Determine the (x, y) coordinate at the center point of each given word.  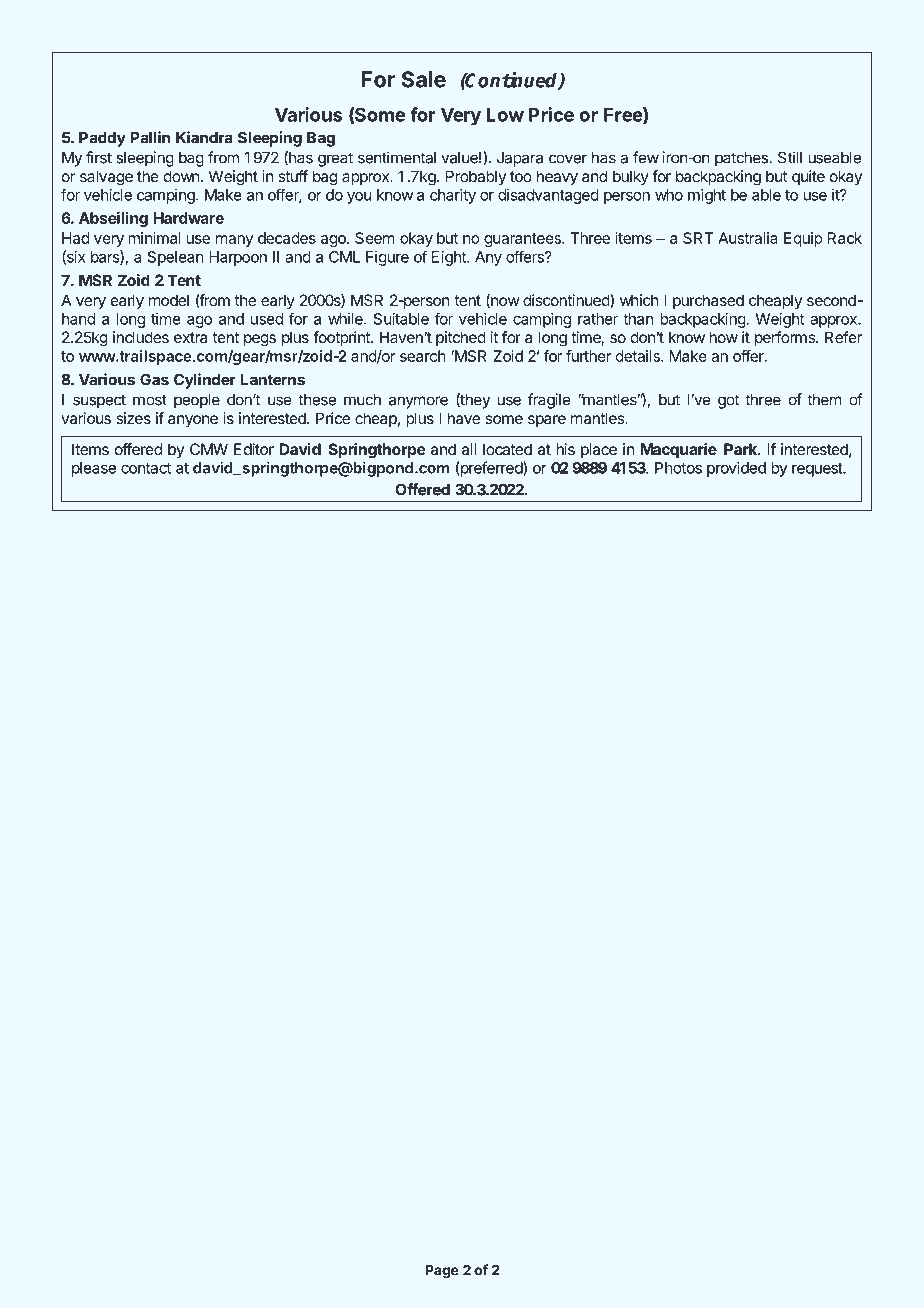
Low (505, 115)
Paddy (102, 139)
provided (736, 469)
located (507, 449)
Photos (678, 468)
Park (742, 449)
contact (146, 468)
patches (741, 159)
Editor (254, 449)
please (94, 469)
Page (442, 1272)
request (818, 470)
